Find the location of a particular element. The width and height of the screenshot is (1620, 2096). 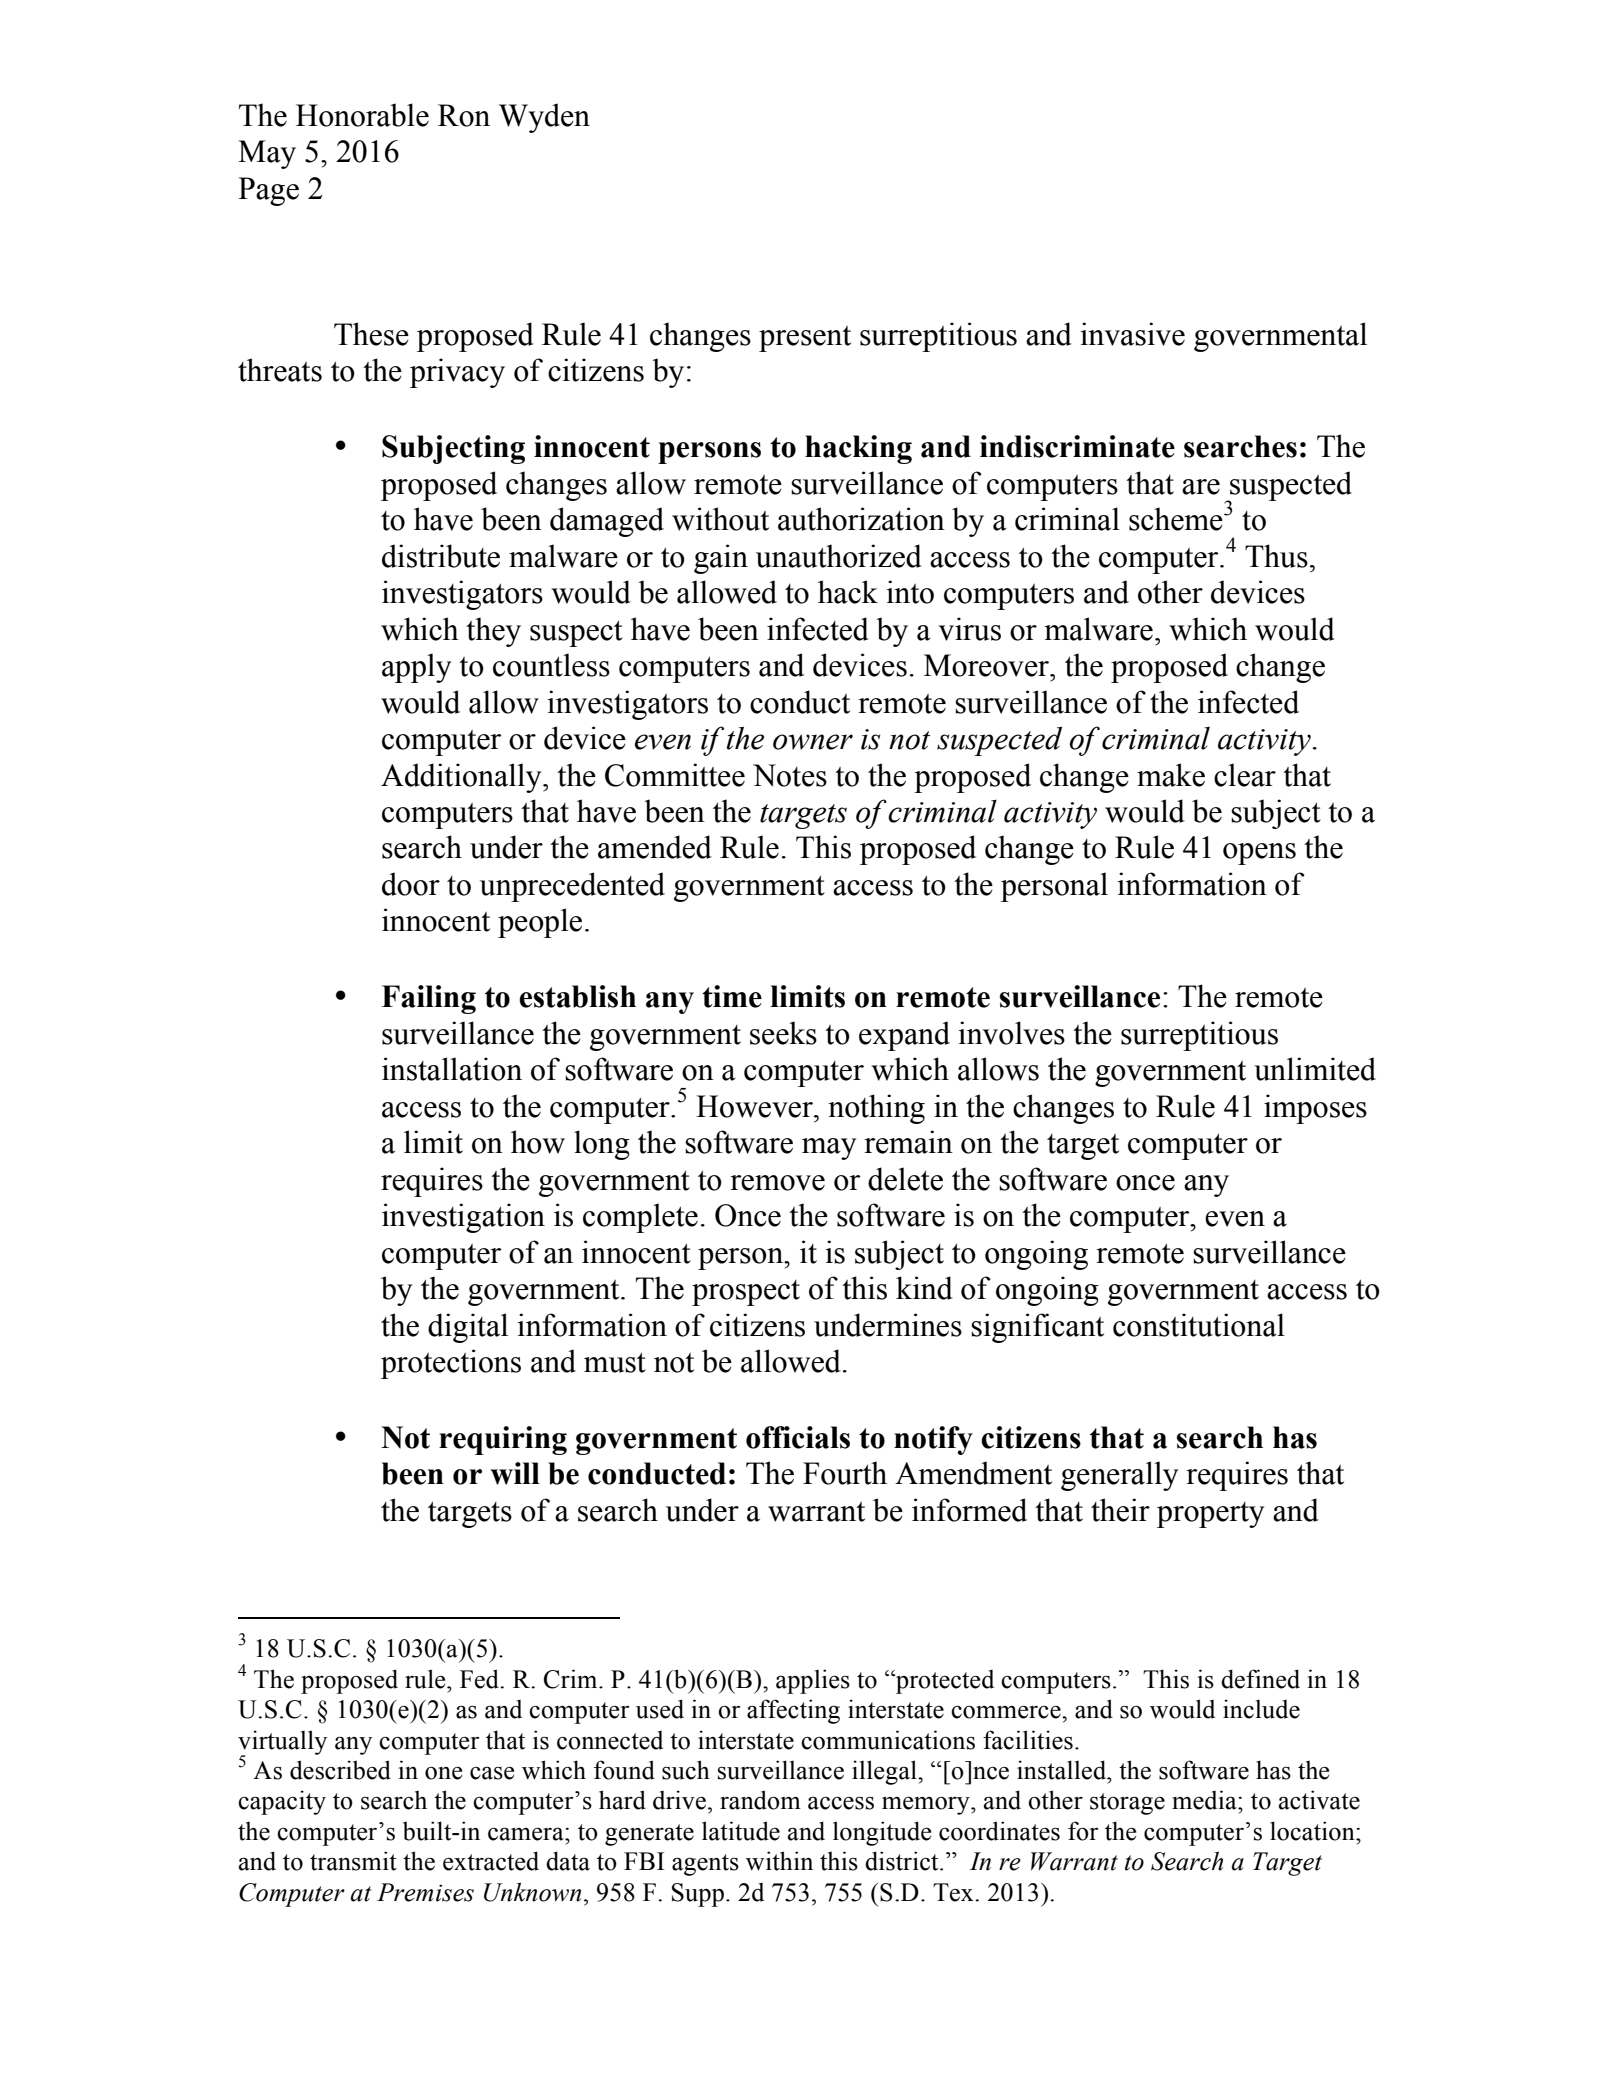

within is located at coordinates (779, 1861).
